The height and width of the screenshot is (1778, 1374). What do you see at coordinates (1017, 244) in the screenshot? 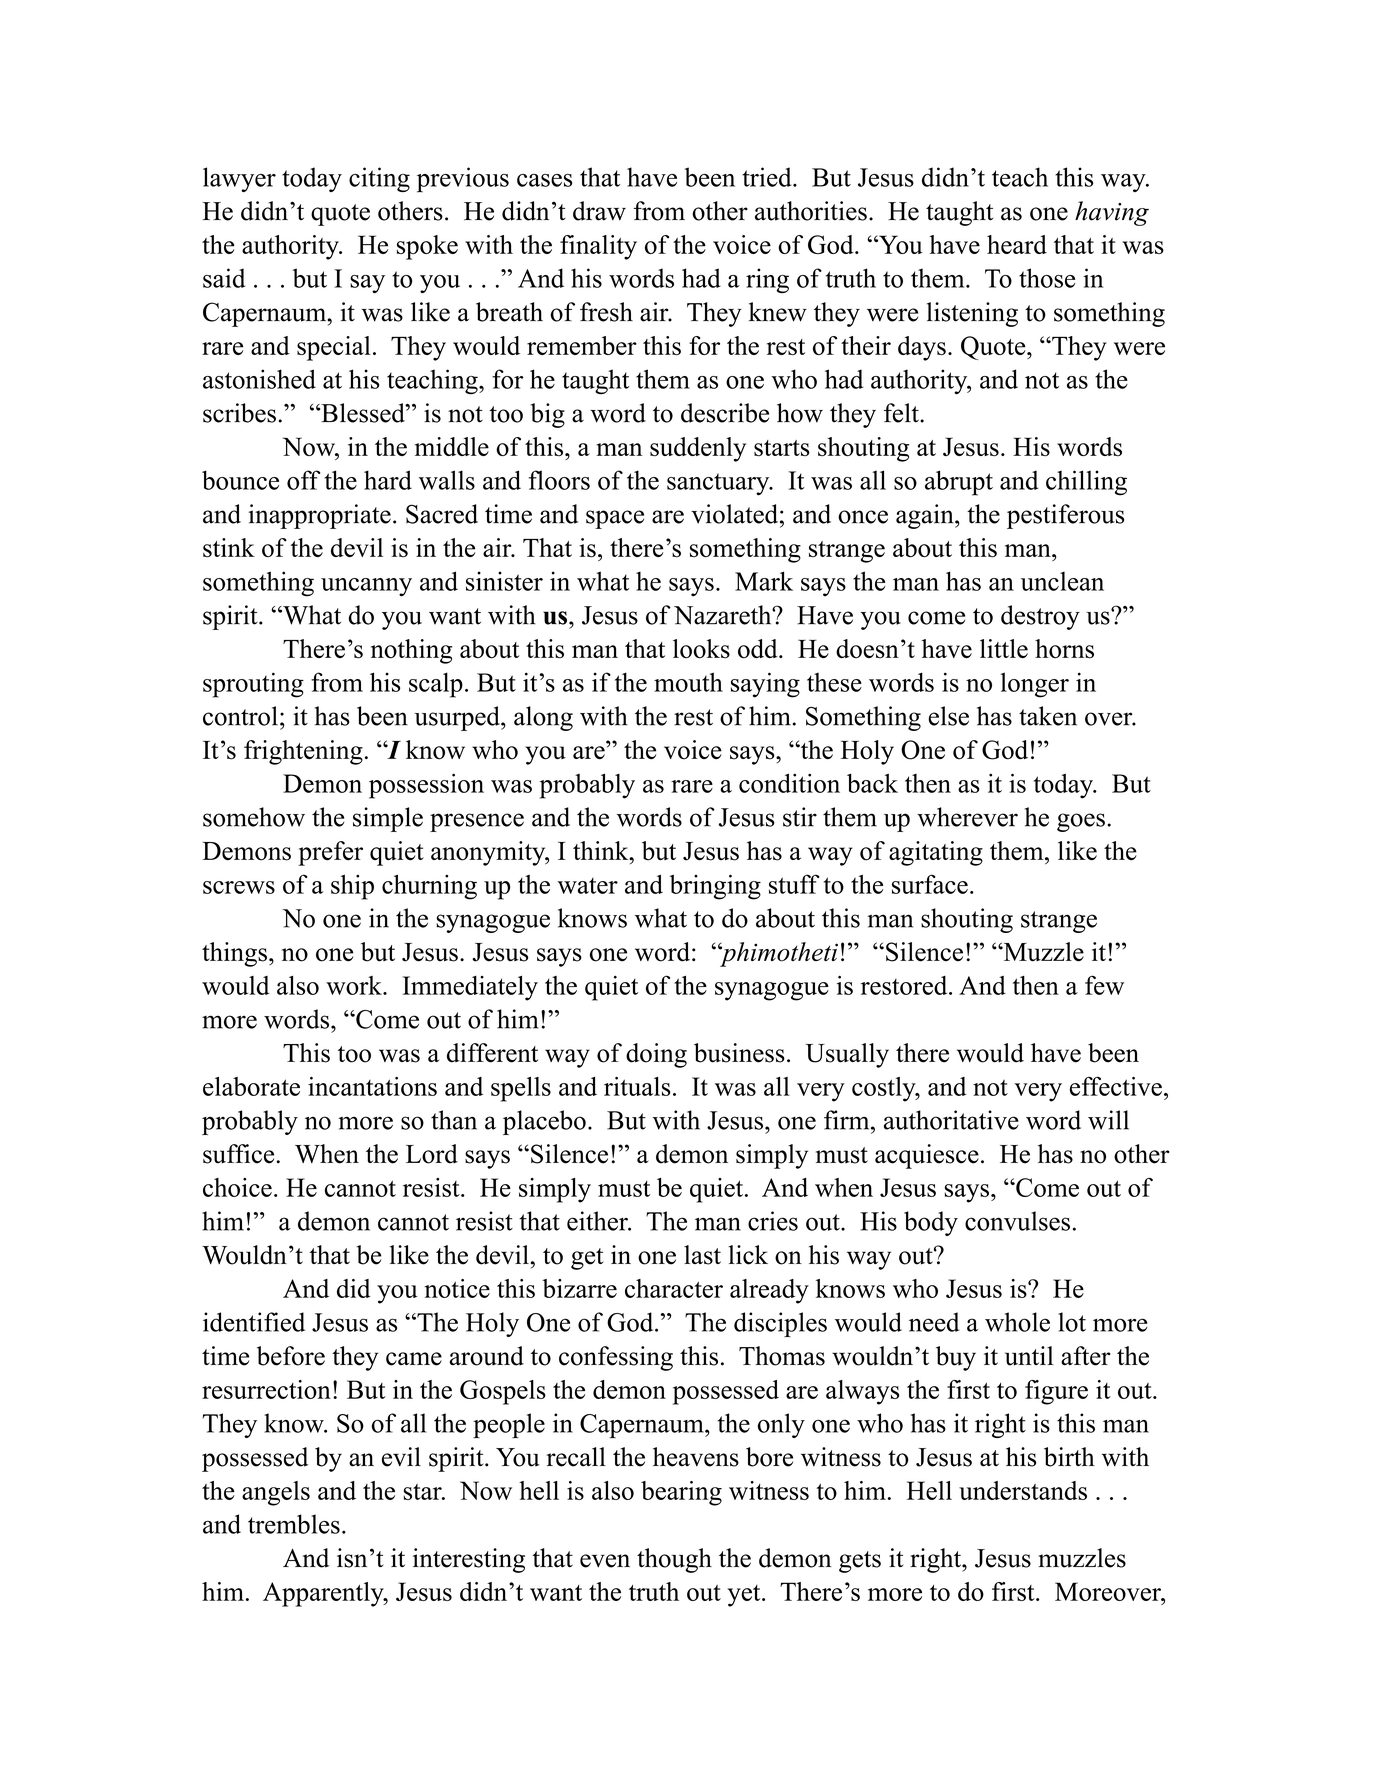
I see `heard` at bounding box center [1017, 244].
